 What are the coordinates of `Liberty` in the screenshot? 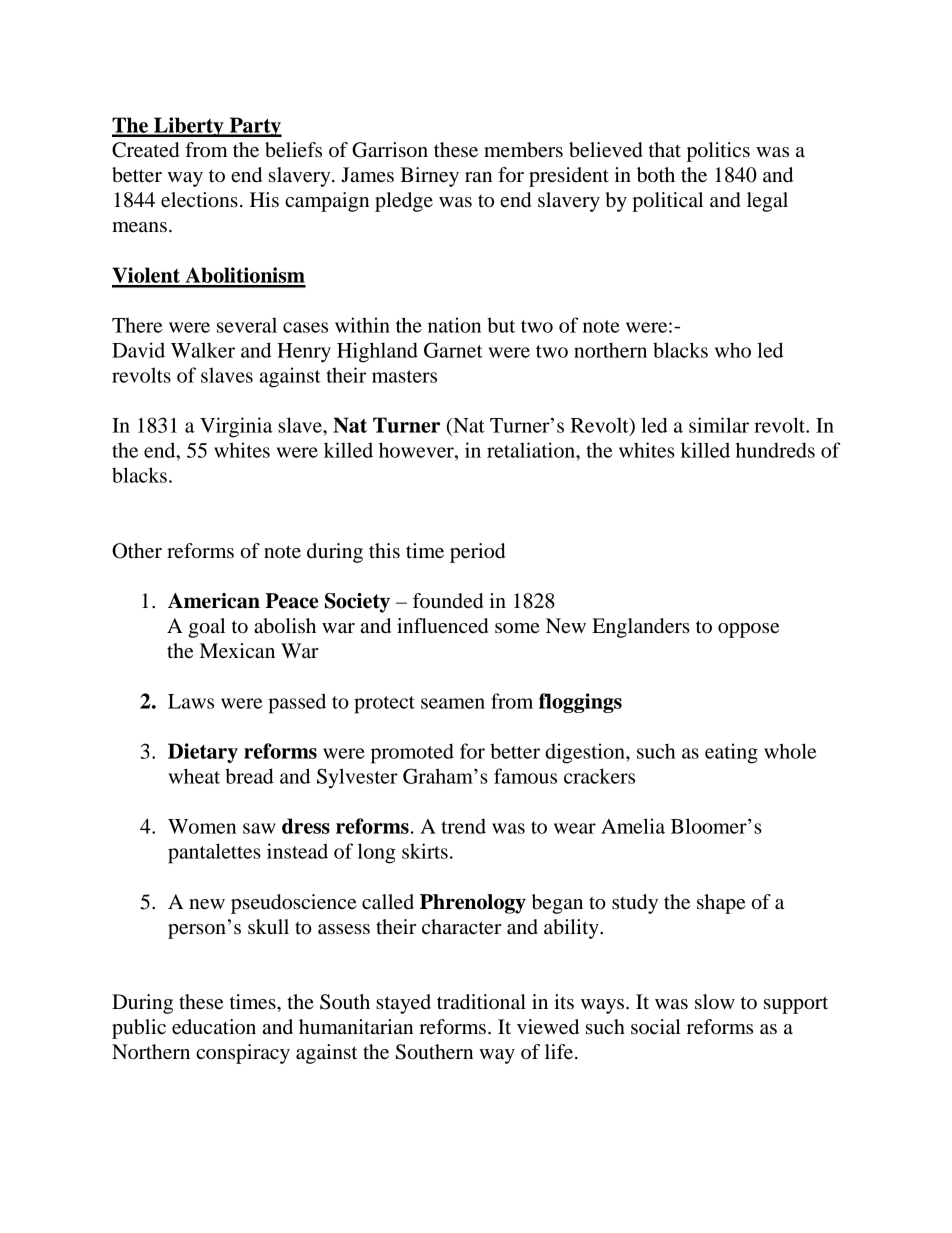 It's located at (189, 127).
